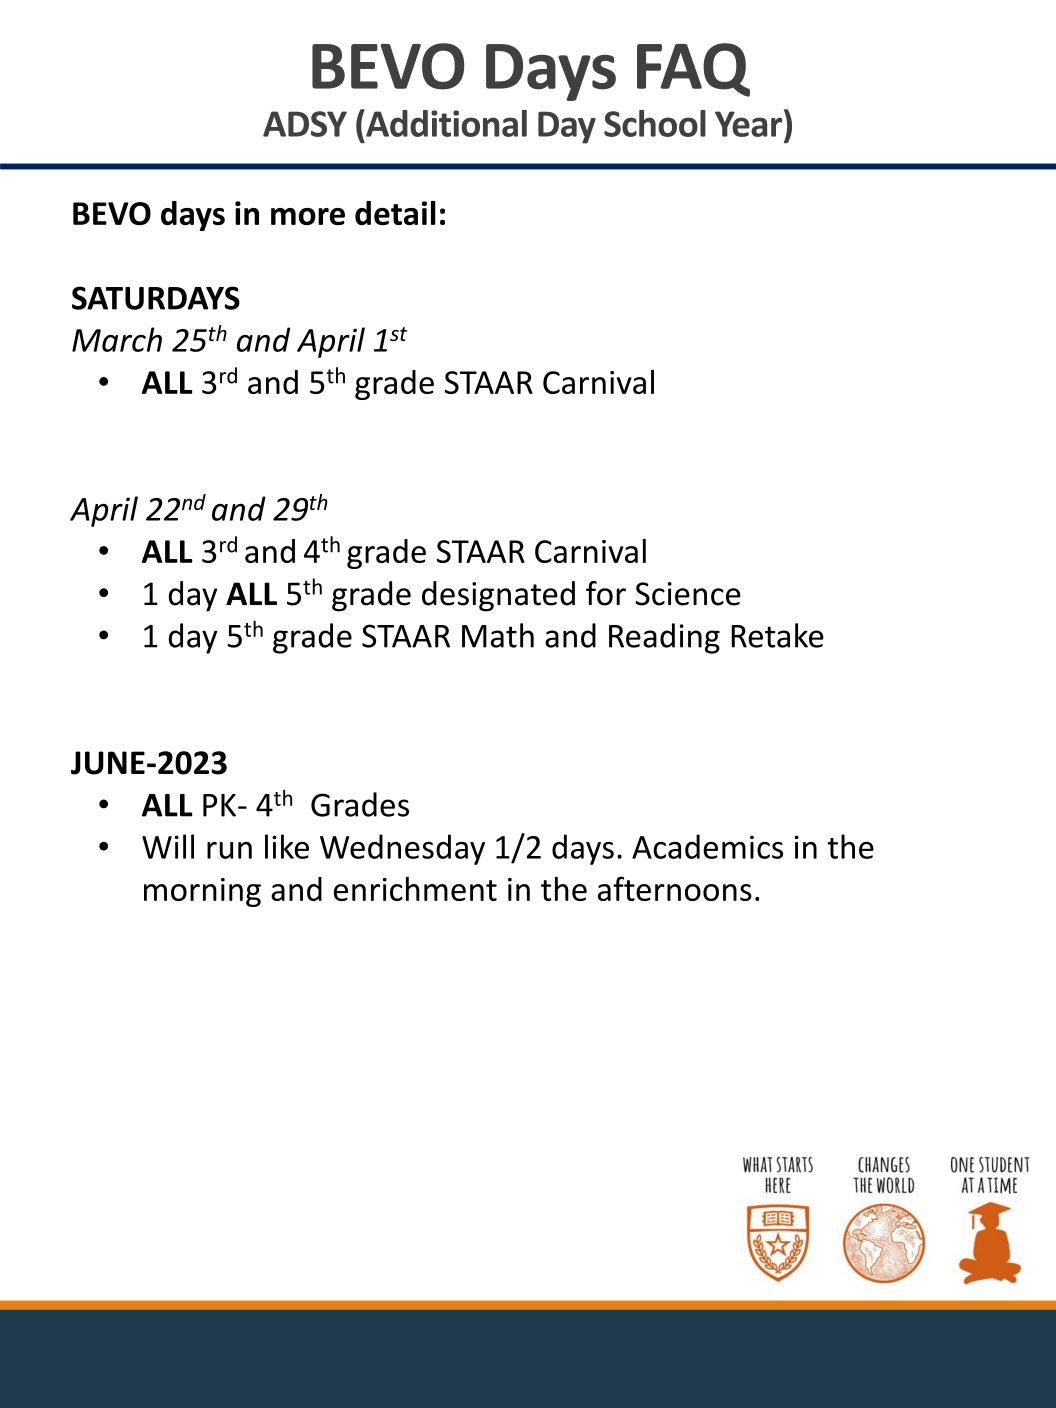  I want to click on Will, so click(168, 846).
